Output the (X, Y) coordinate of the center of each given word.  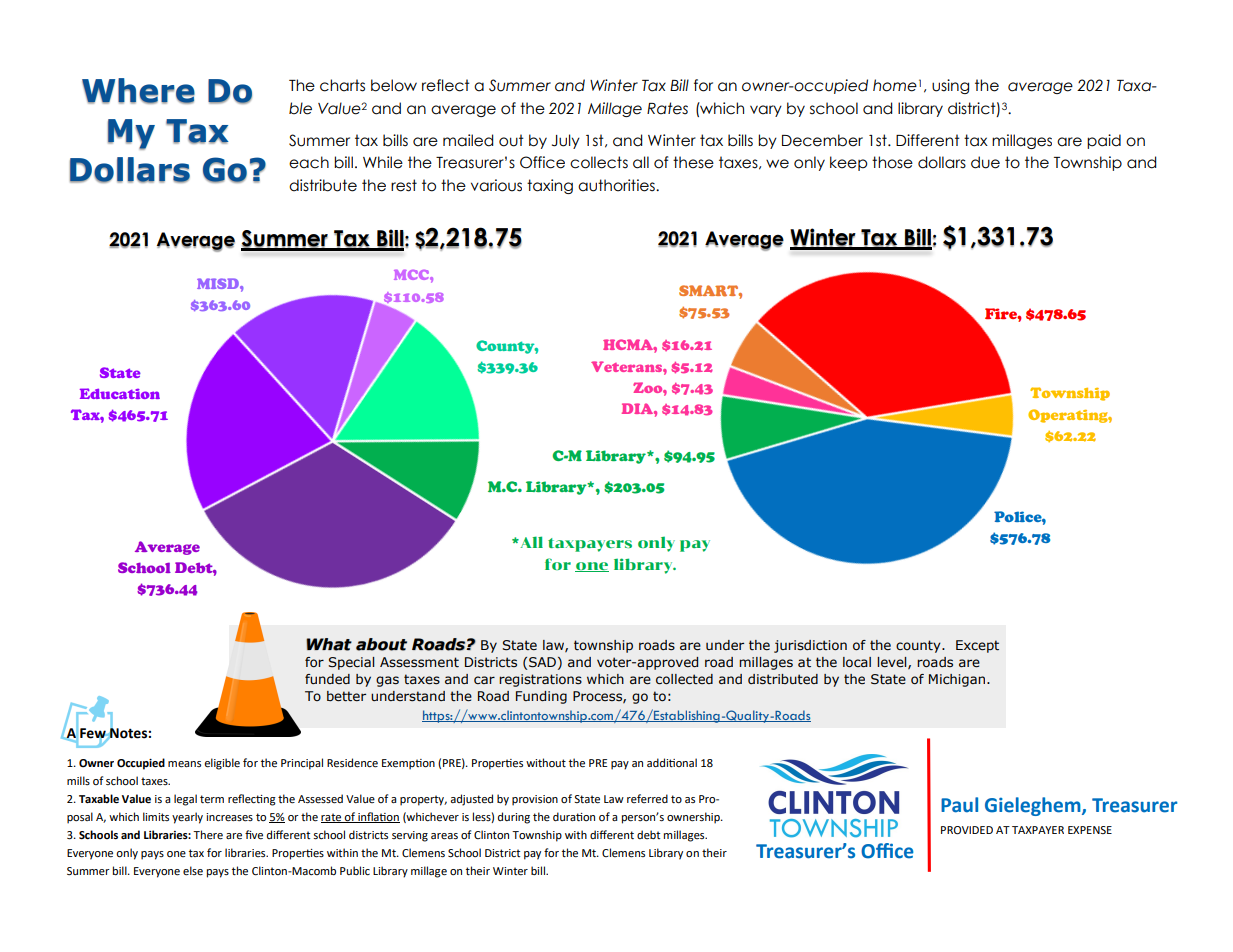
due (985, 162)
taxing (550, 186)
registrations (540, 680)
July (566, 141)
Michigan (957, 680)
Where (138, 91)
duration (574, 816)
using (950, 86)
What (329, 644)
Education (120, 393)
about (381, 644)
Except (977, 646)
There (208, 835)
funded (327, 679)
